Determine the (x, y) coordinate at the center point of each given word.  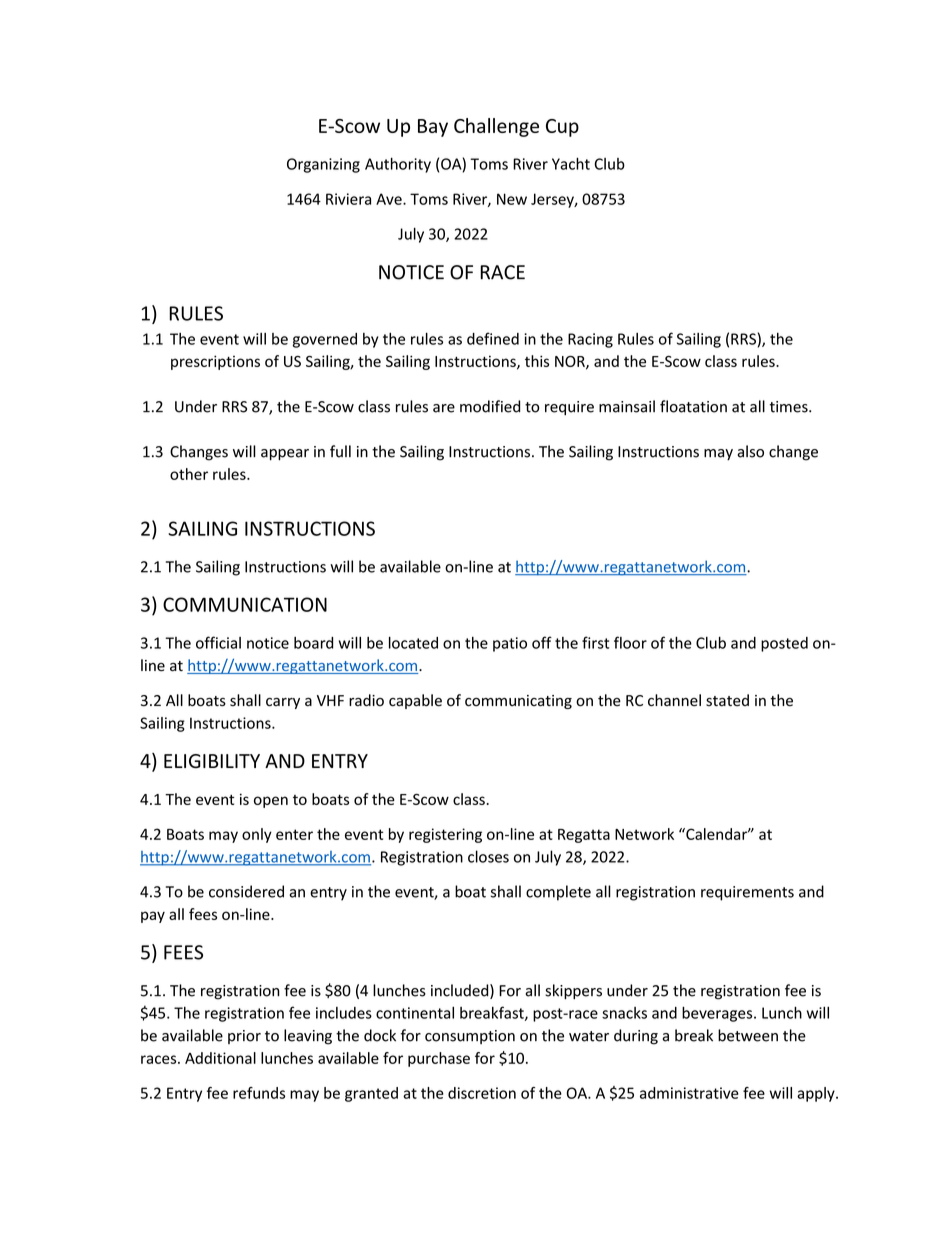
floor (630, 642)
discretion (482, 1093)
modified (490, 406)
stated (727, 700)
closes (488, 856)
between (748, 1035)
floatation (693, 406)
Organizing (323, 165)
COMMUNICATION (245, 604)
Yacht (571, 163)
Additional (220, 1058)
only (257, 835)
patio (510, 644)
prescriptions (215, 362)
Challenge (496, 127)
